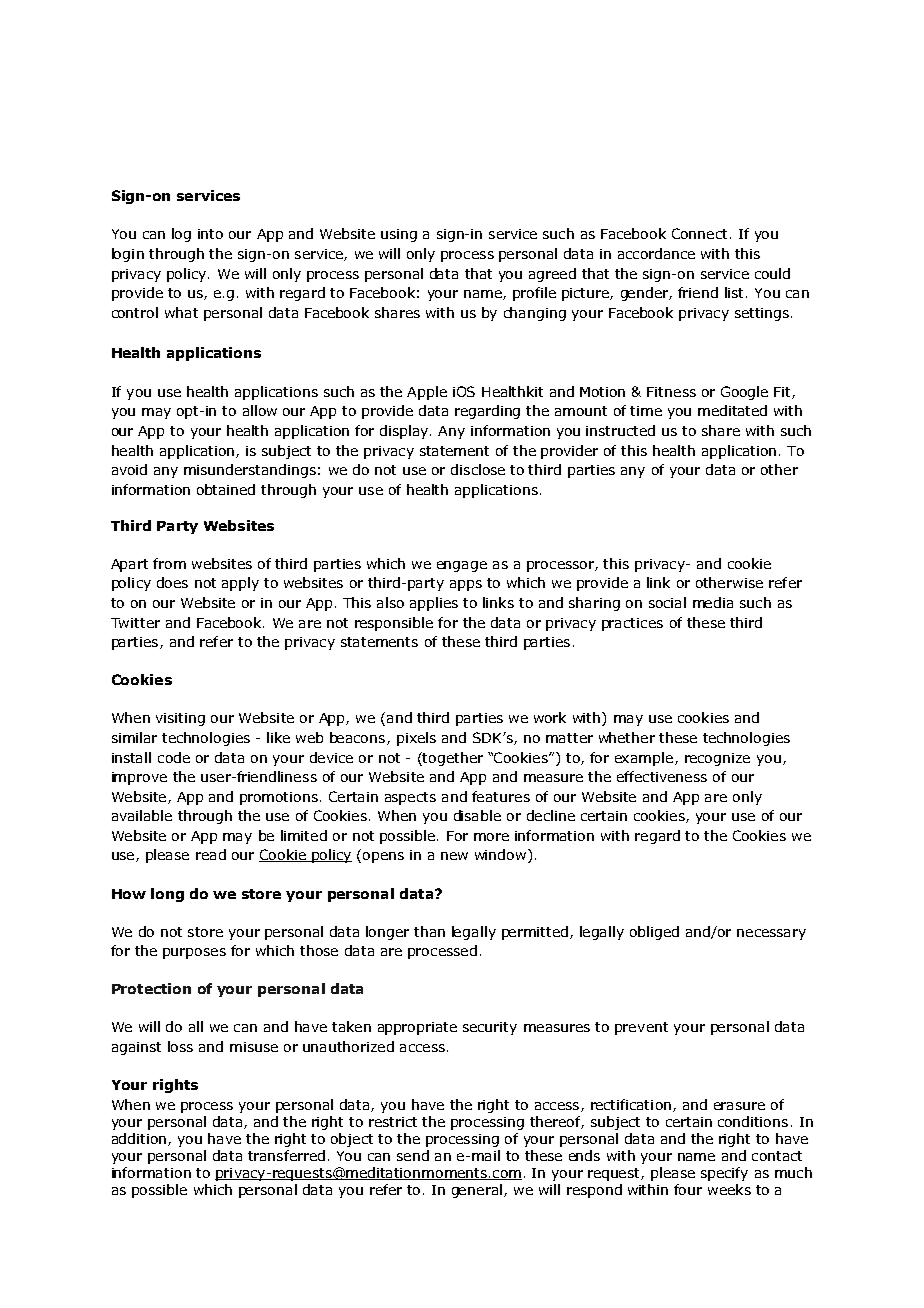 The width and height of the image is (924, 1308). What do you see at coordinates (139, 1138) in the image?
I see `addition` at bounding box center [139, 1138].
